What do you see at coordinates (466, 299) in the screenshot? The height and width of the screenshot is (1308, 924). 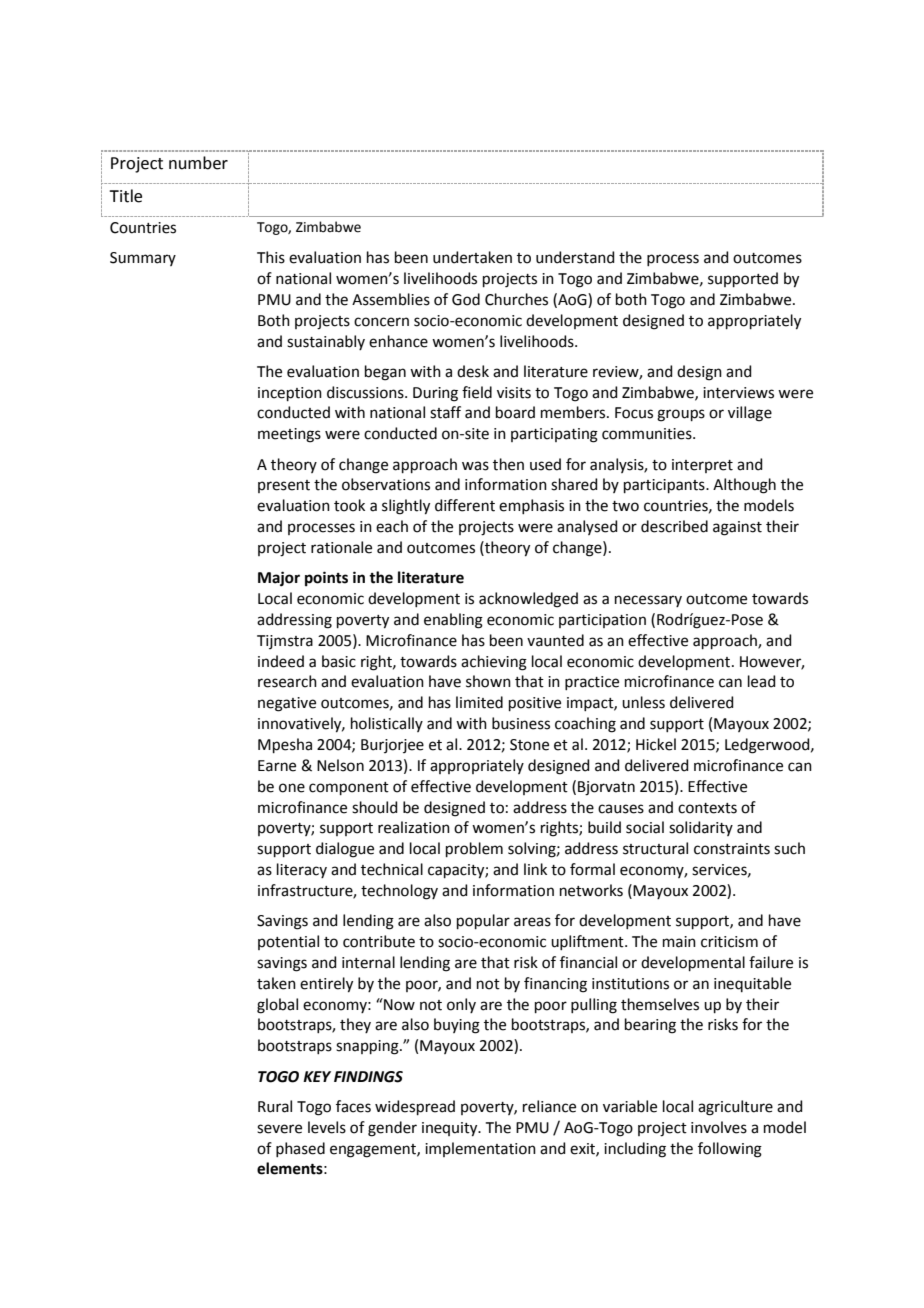 I see `God` at bounding box center [466, 299].
